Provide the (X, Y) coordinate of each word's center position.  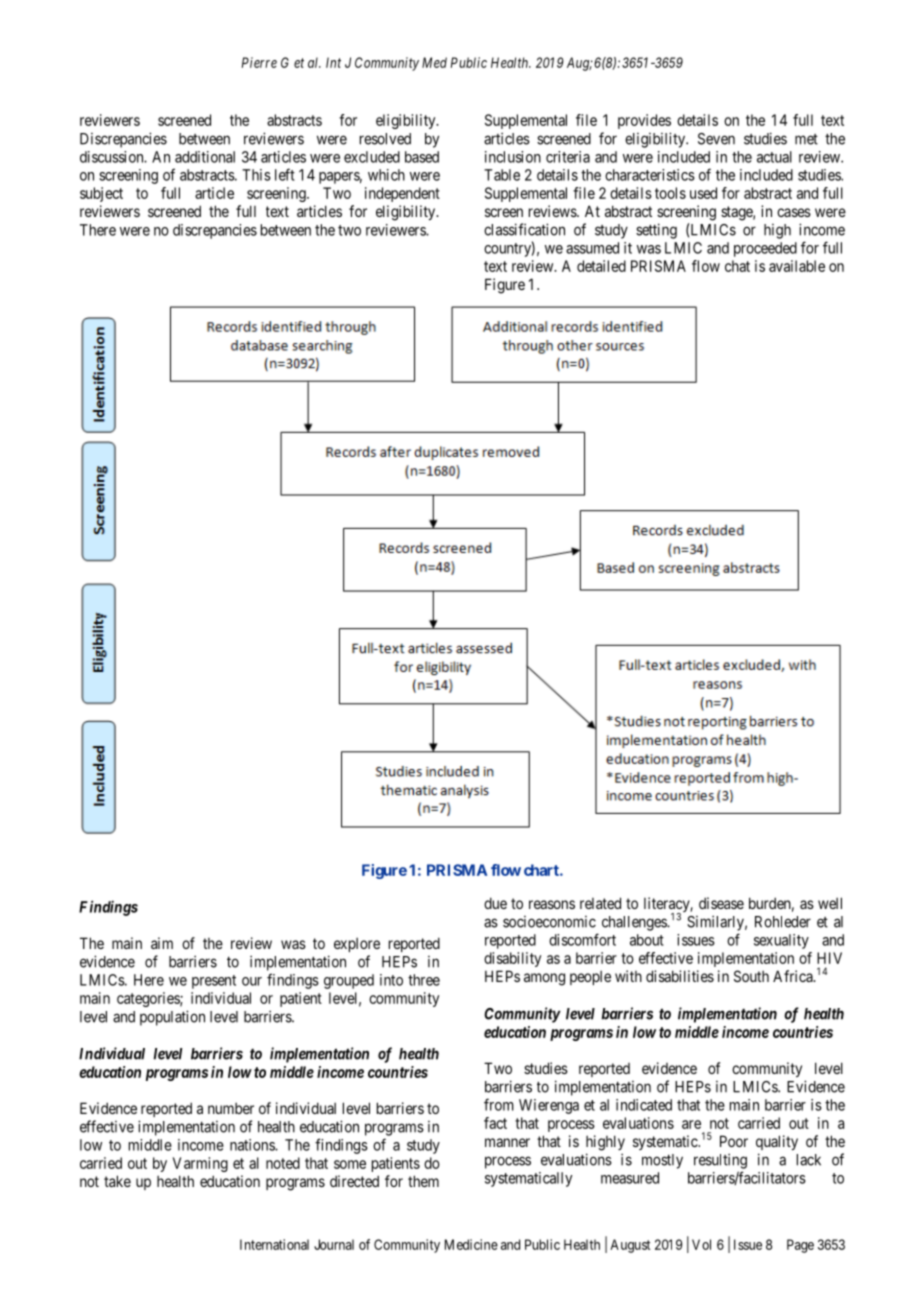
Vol (701, 1244)
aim (162, 943)
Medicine (471, 1244)
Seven (716, 139)
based (422, 157)
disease (721, 903)
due (495, 903)
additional (205, 157)
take (117, 1181)
